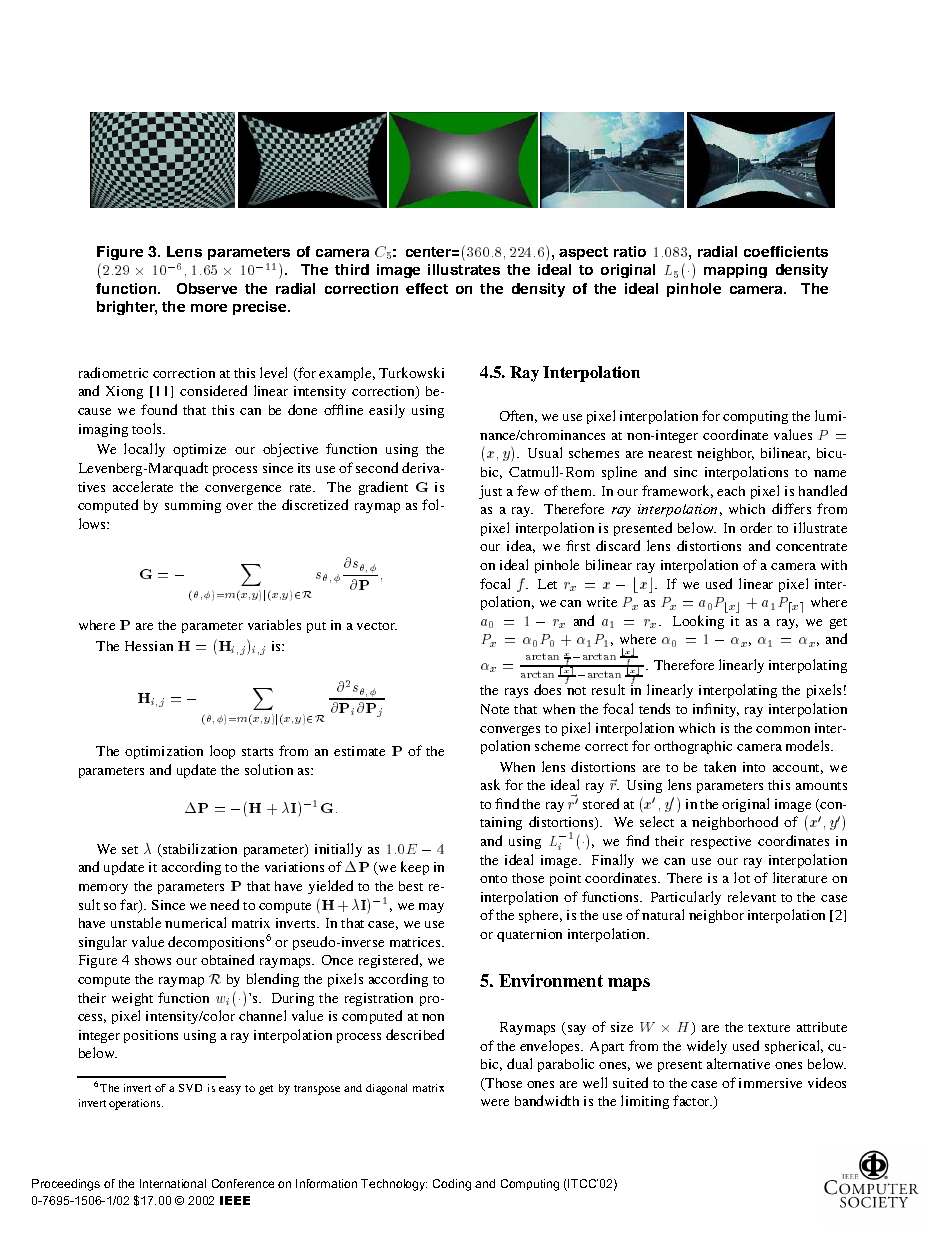  What do you see at coordinates (153, 960) in the document?
I see `shows` at bounding box center [153, 960].
